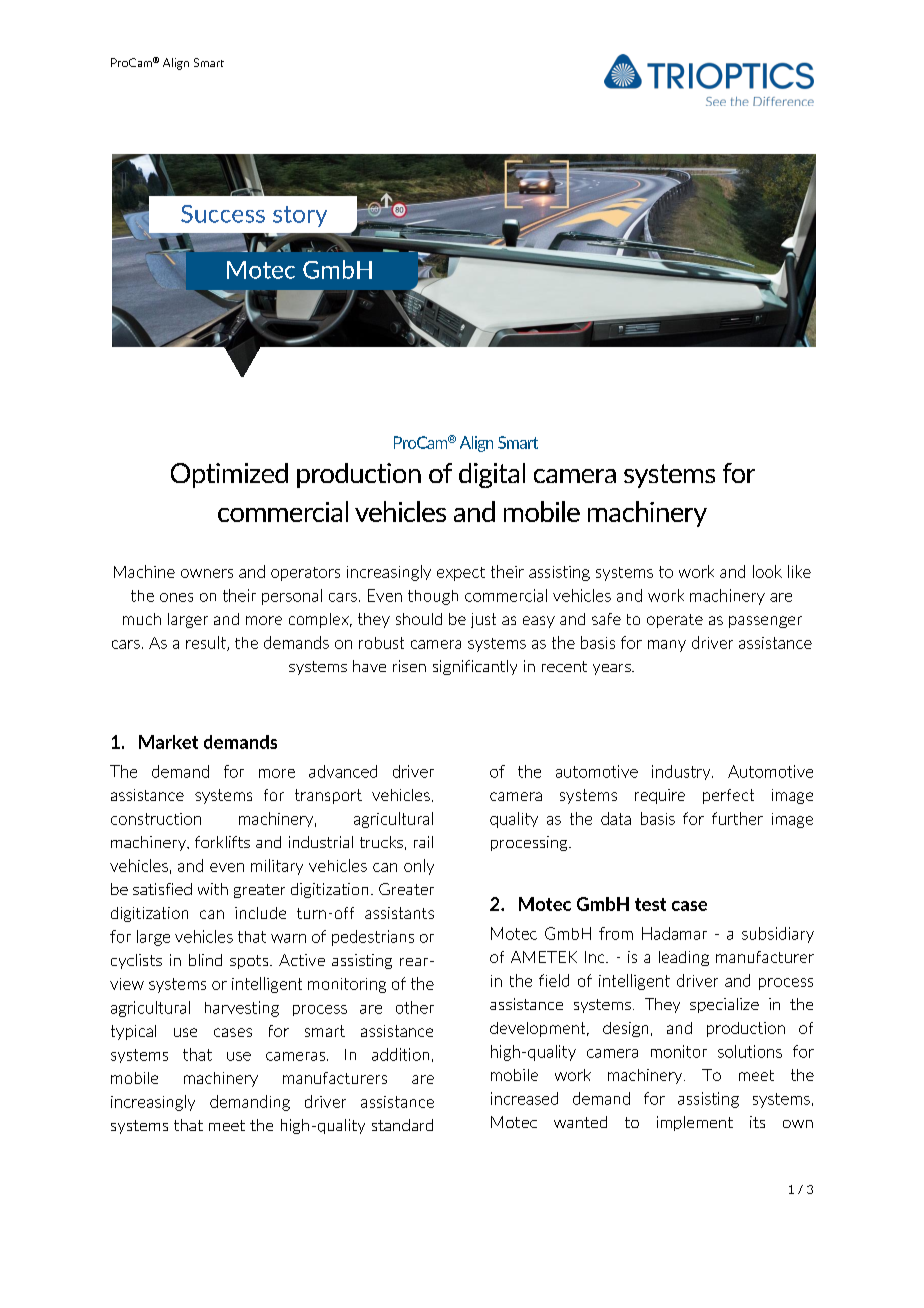  I want to click on digital, so click(492, 475).
